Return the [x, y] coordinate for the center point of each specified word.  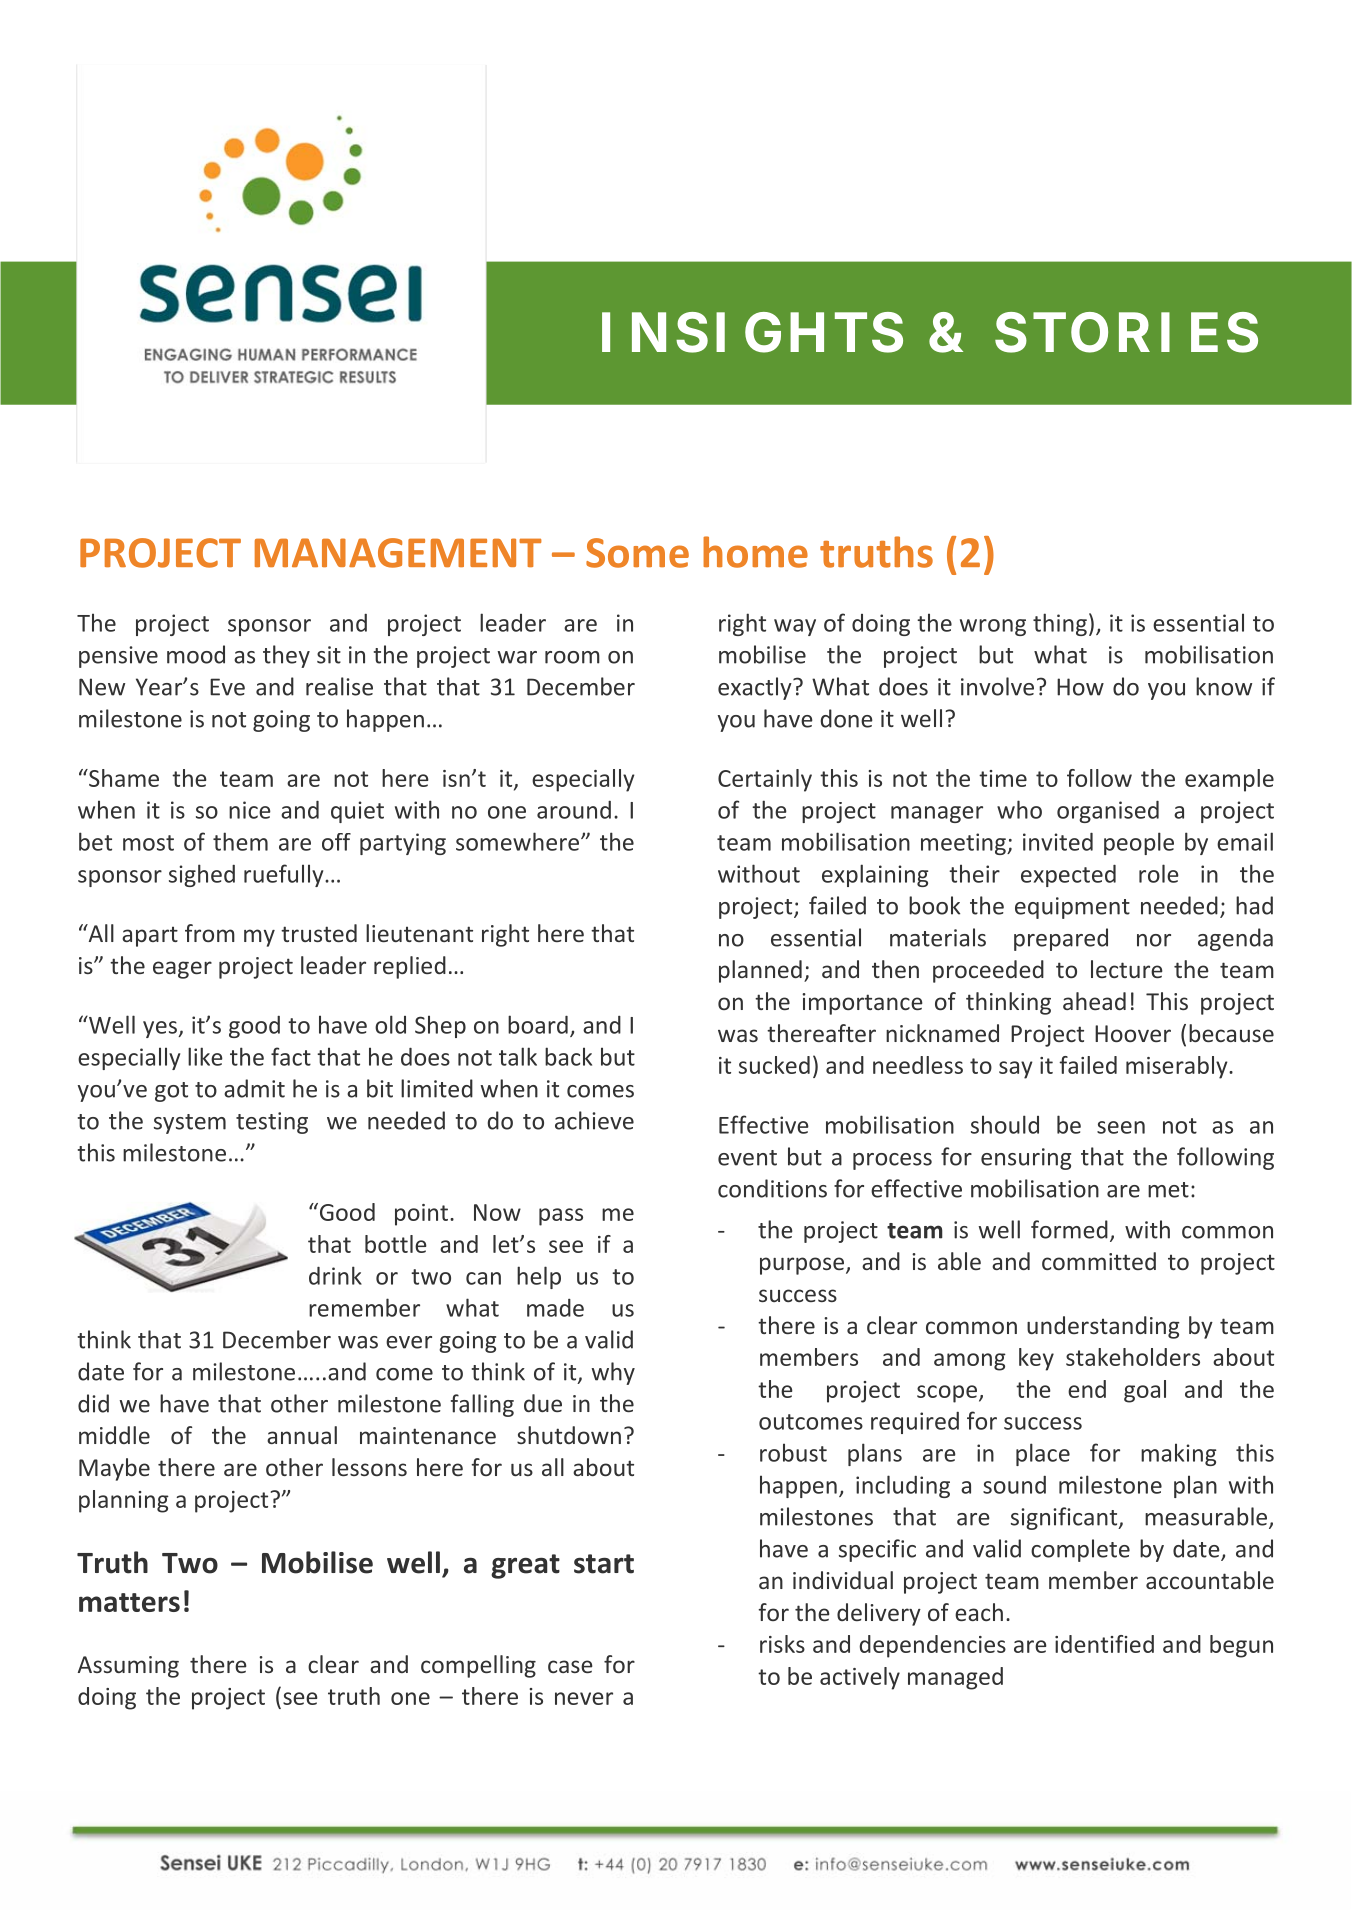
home [755, 552]
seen [1121, 1127]
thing [1060, 624]
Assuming [128, 1667]
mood [196, 654]
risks [782, 1644]
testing [272, 1123]
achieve [594, 1120]
